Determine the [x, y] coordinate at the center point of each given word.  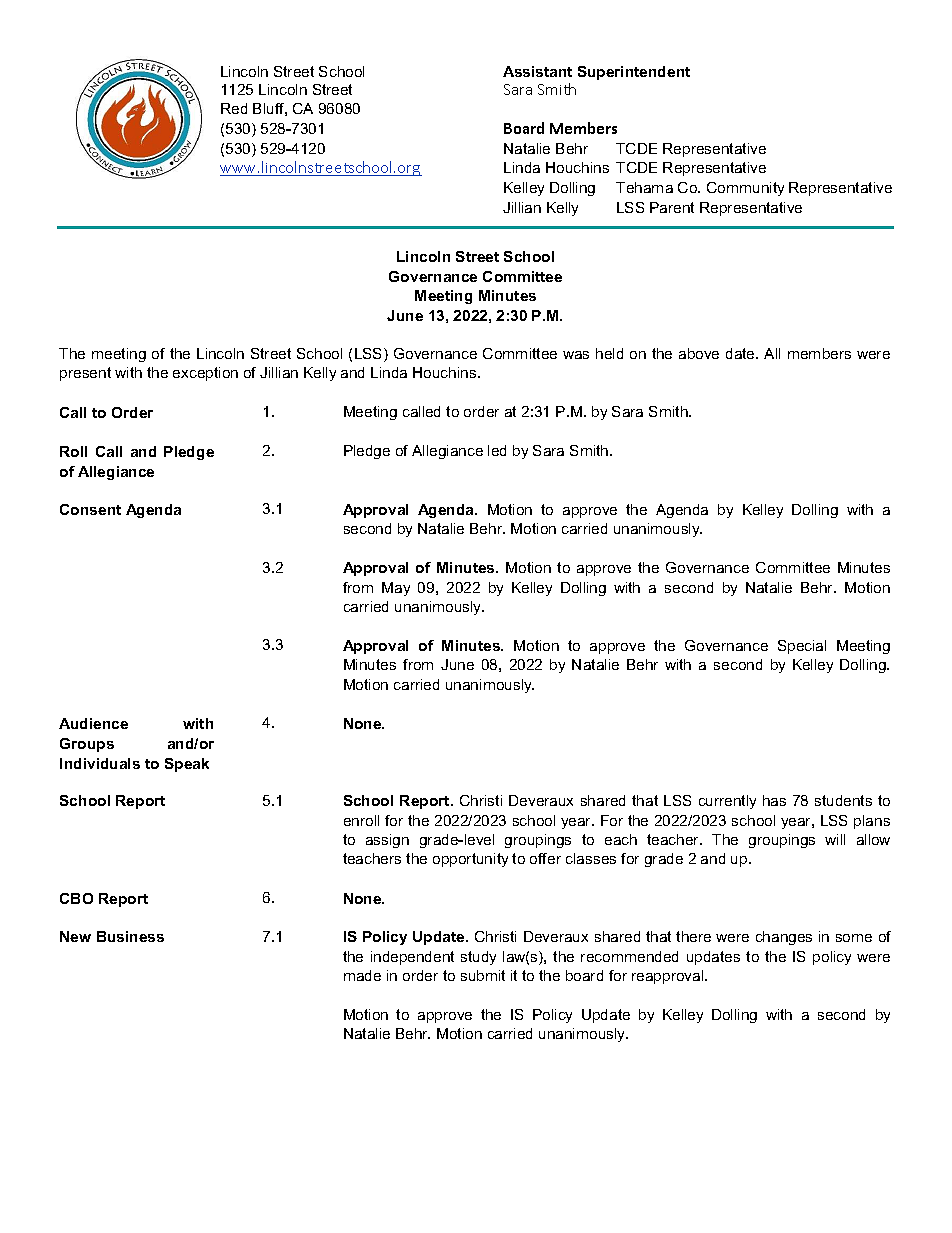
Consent [90, 509]
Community [745, 189]
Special [802, 647]
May [396, 589]
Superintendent [634, 73]
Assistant [537, 71]
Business [130, 936]
